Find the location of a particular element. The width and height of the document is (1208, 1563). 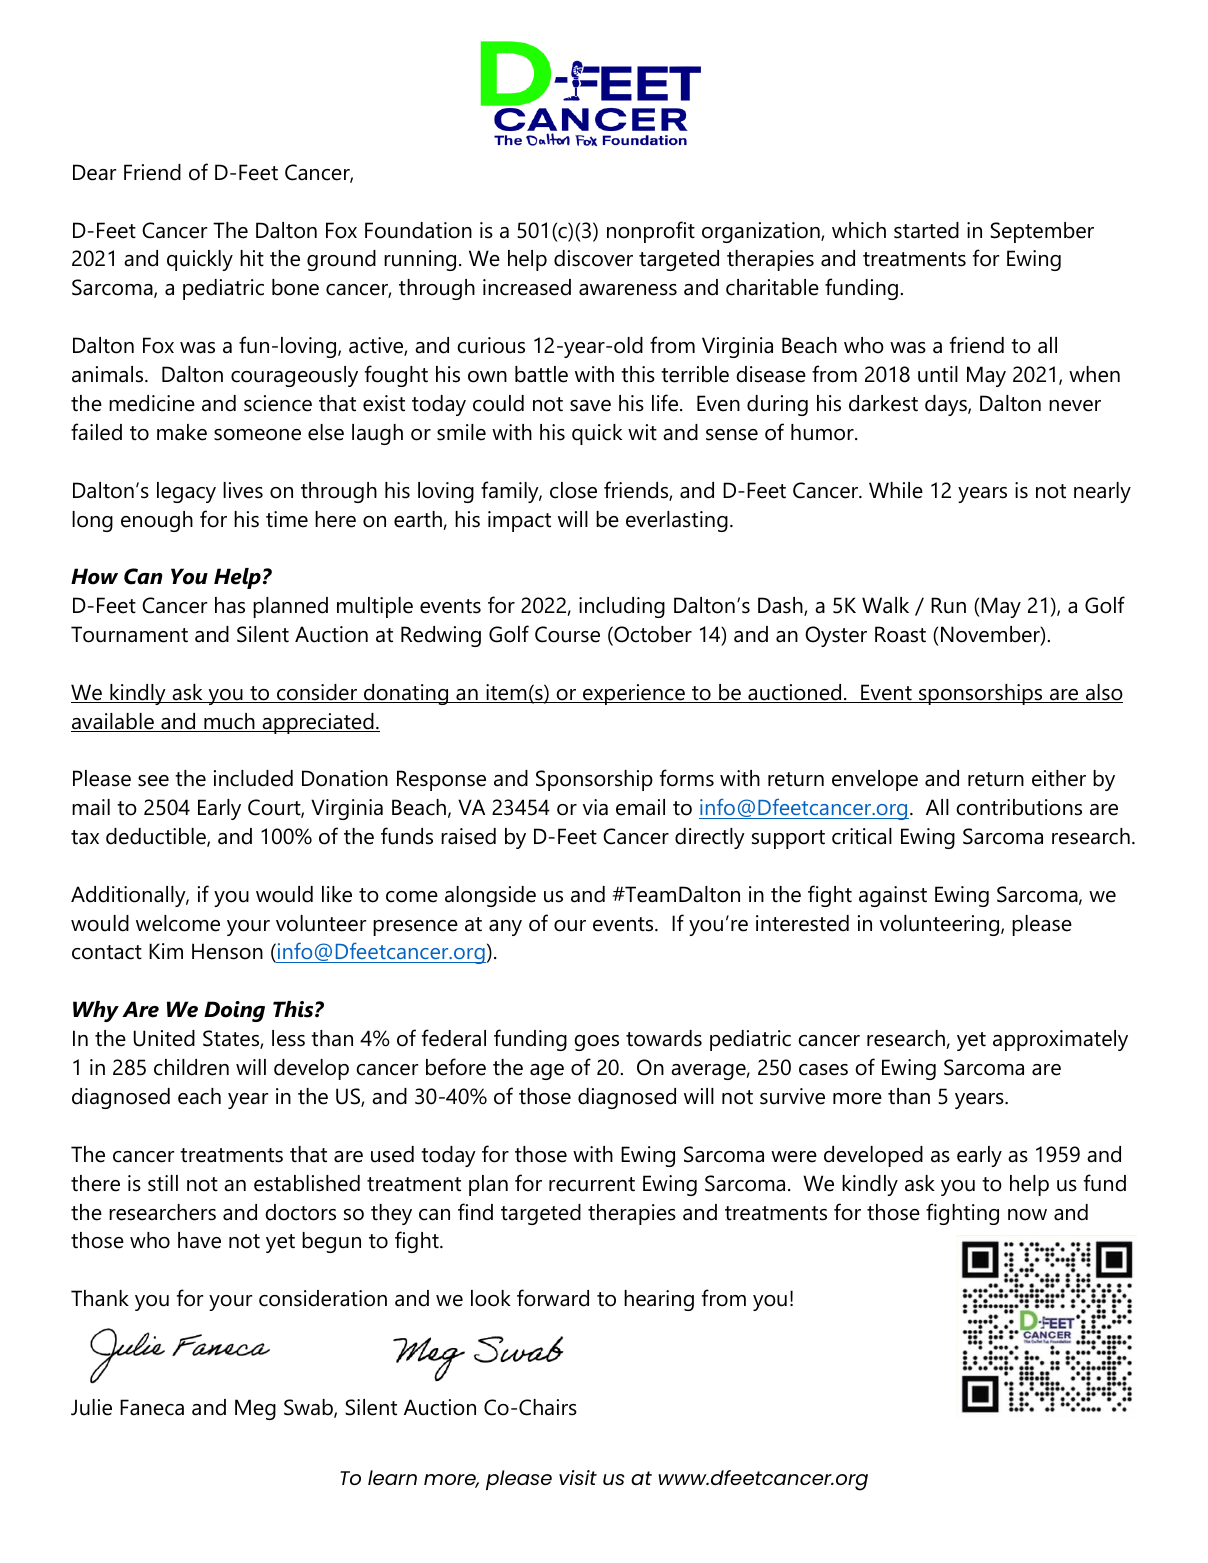

started is located at coordinates (926, 230).
